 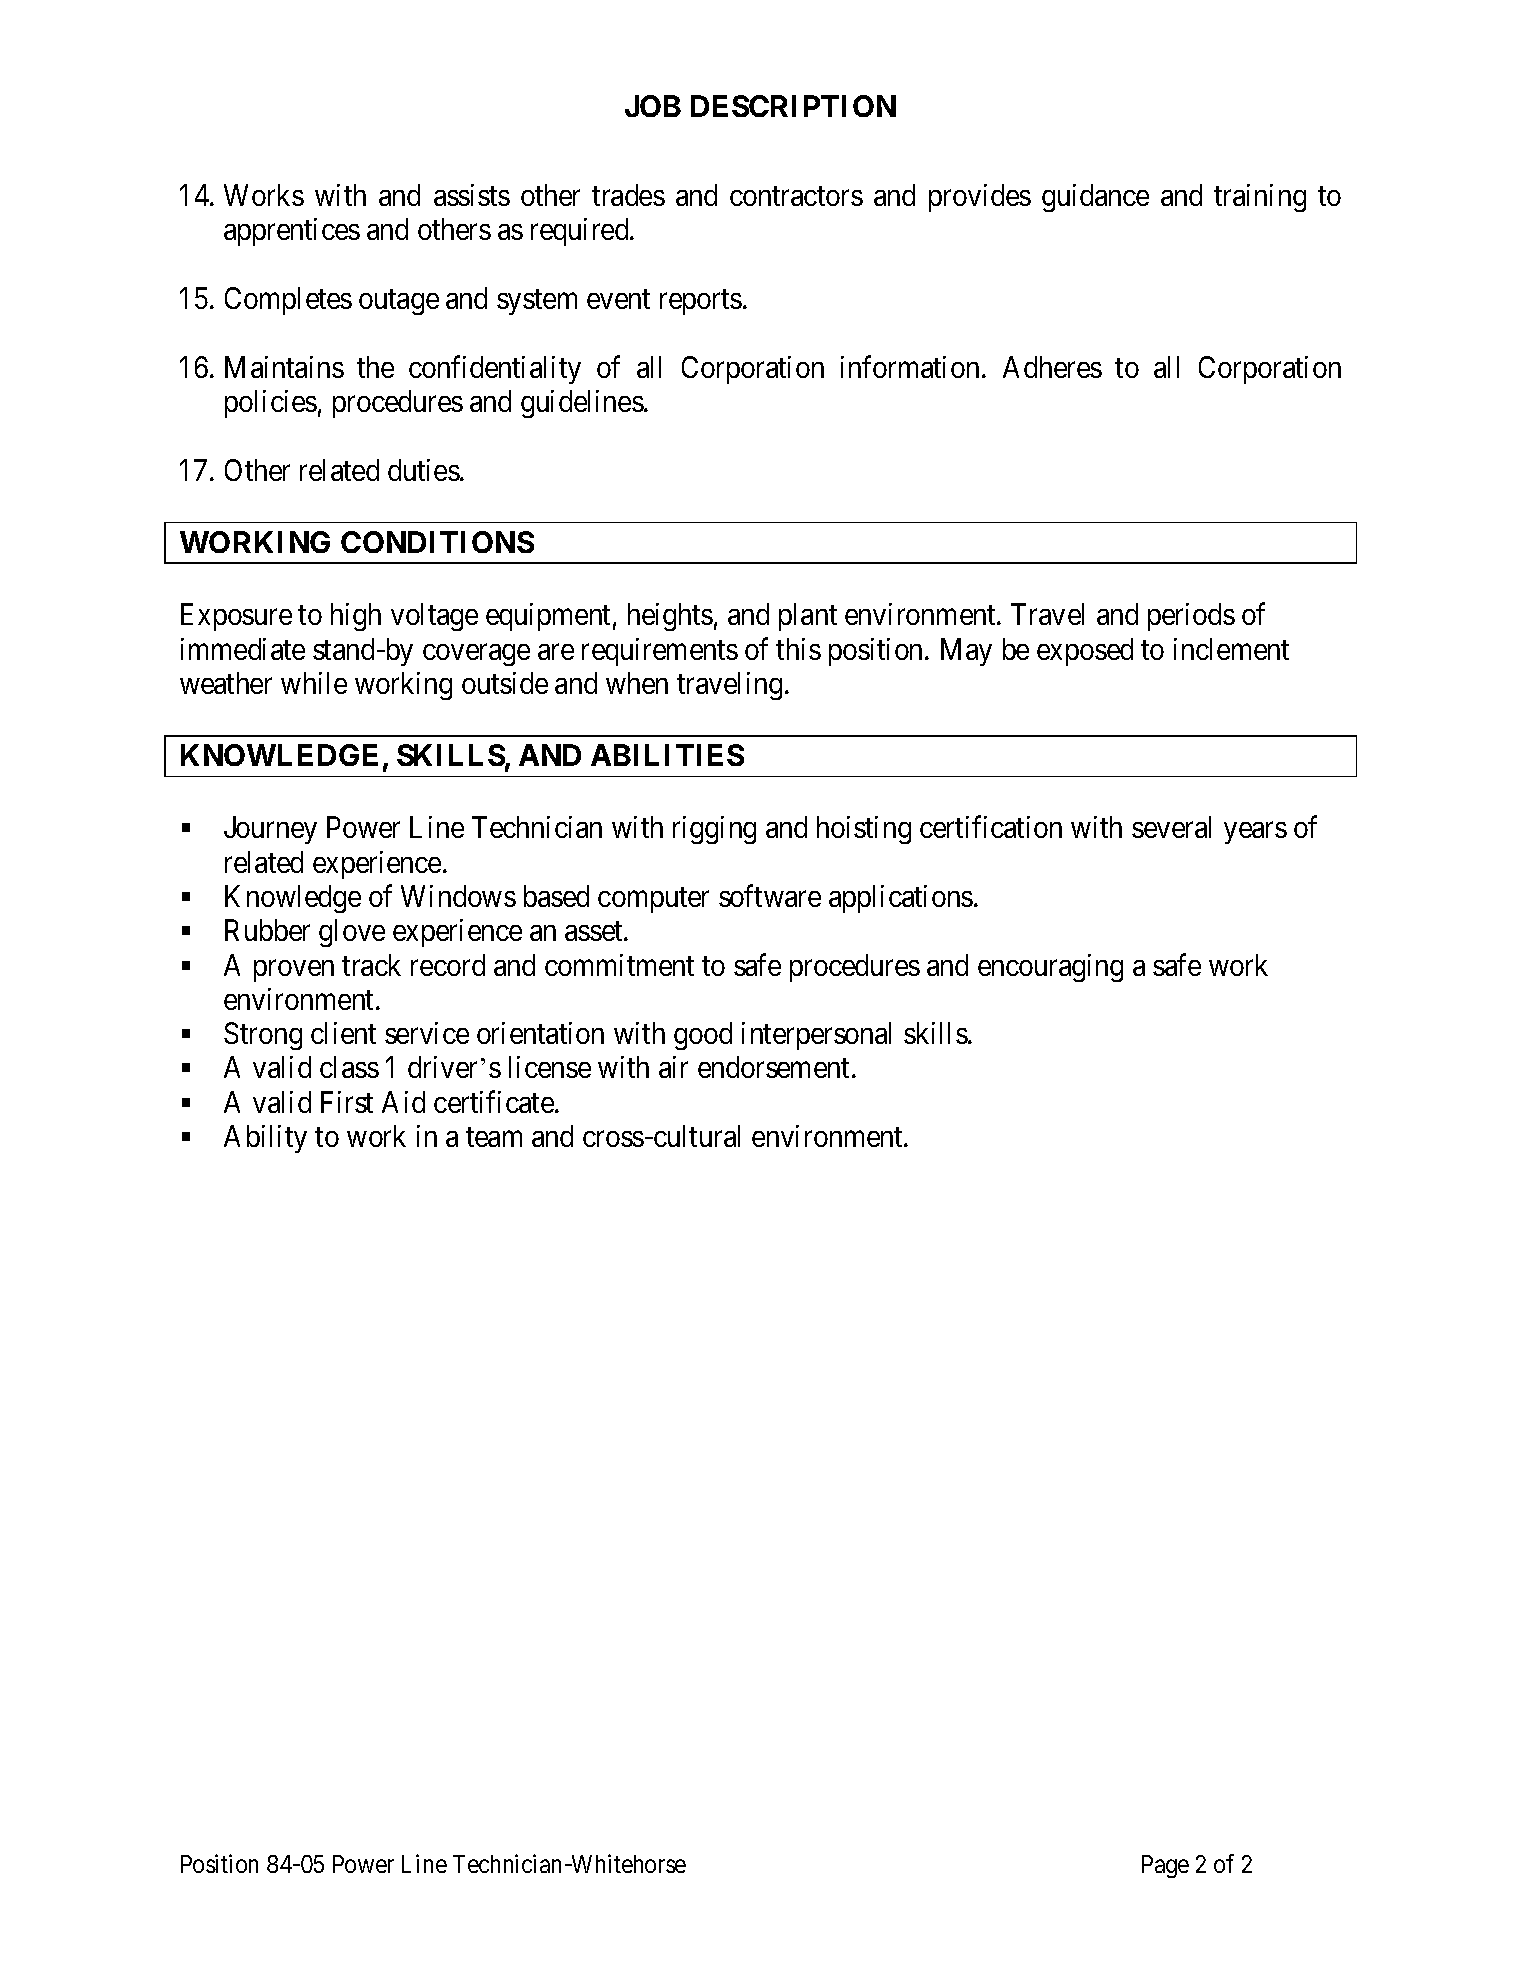 I want to click on track, so click(x=371, y=965).
